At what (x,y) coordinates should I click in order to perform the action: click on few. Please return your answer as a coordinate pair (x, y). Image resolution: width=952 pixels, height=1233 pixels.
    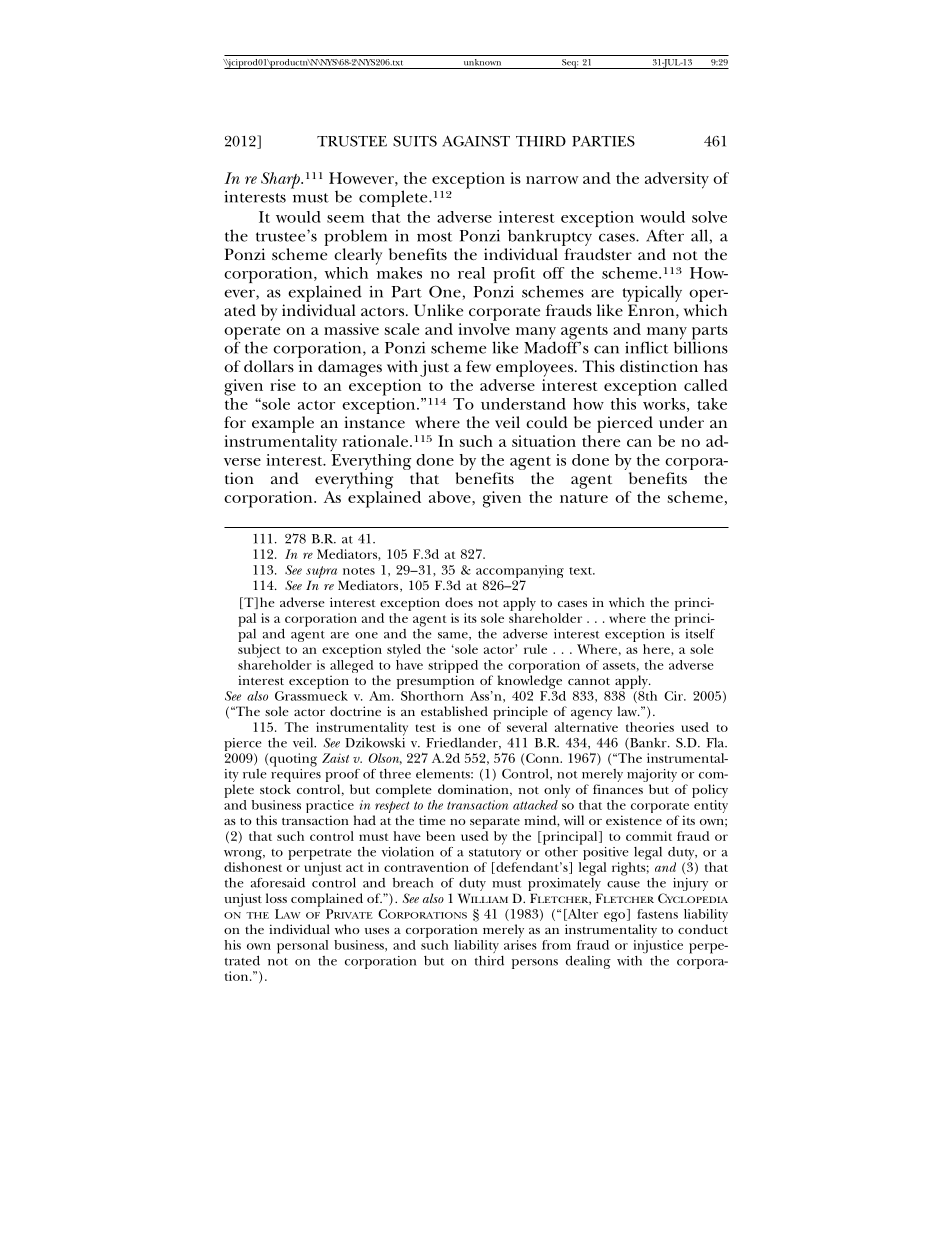
    Looking at the image, I should click on (478, 366).
